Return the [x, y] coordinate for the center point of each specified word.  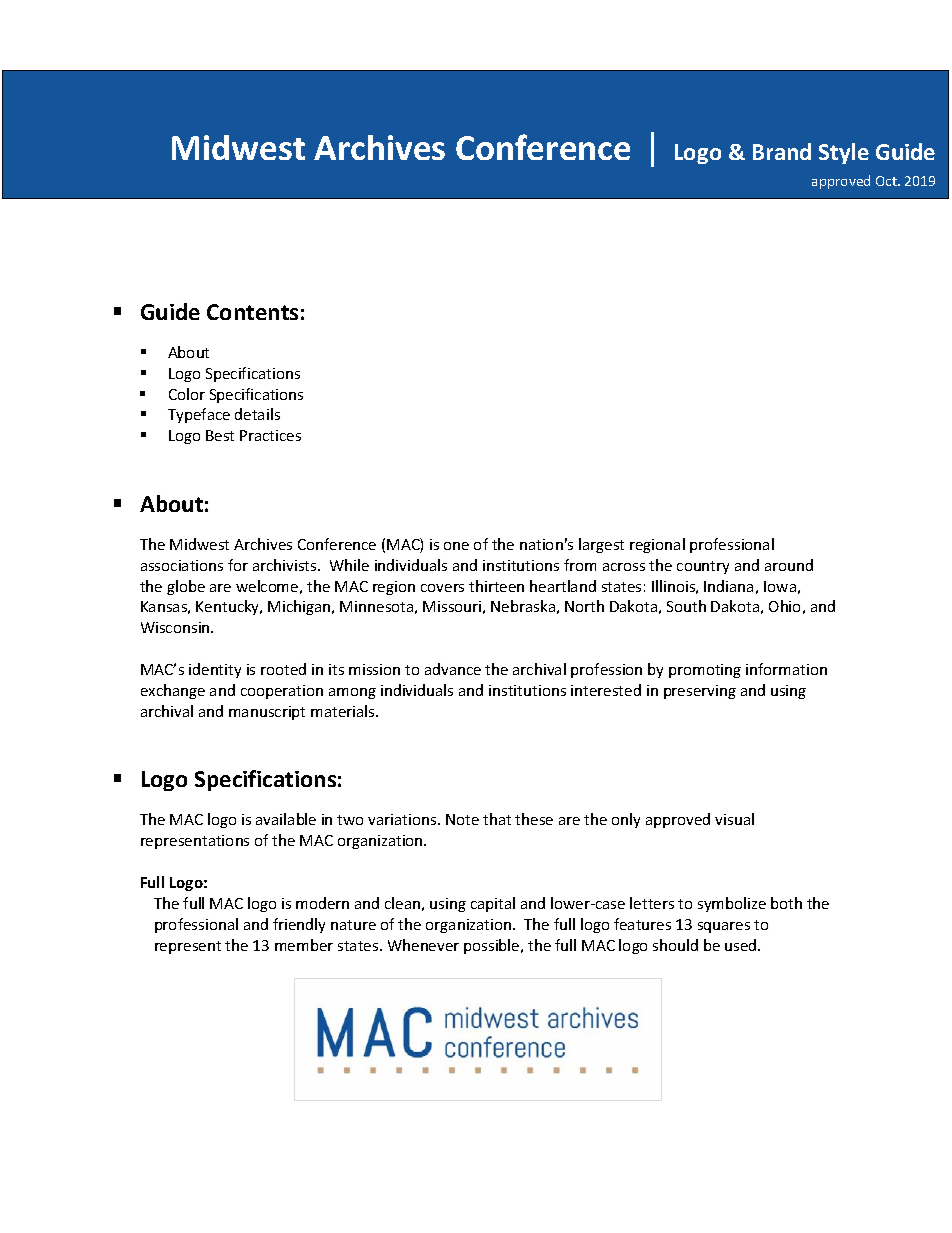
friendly [299, 925]
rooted [283, 669]
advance [453, 669]
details [257, 414]
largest [601, 545]
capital [493, 904]
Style [844, 153]
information [786, 669]
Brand [782, 151]
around [789, 565]
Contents [252, 312]
